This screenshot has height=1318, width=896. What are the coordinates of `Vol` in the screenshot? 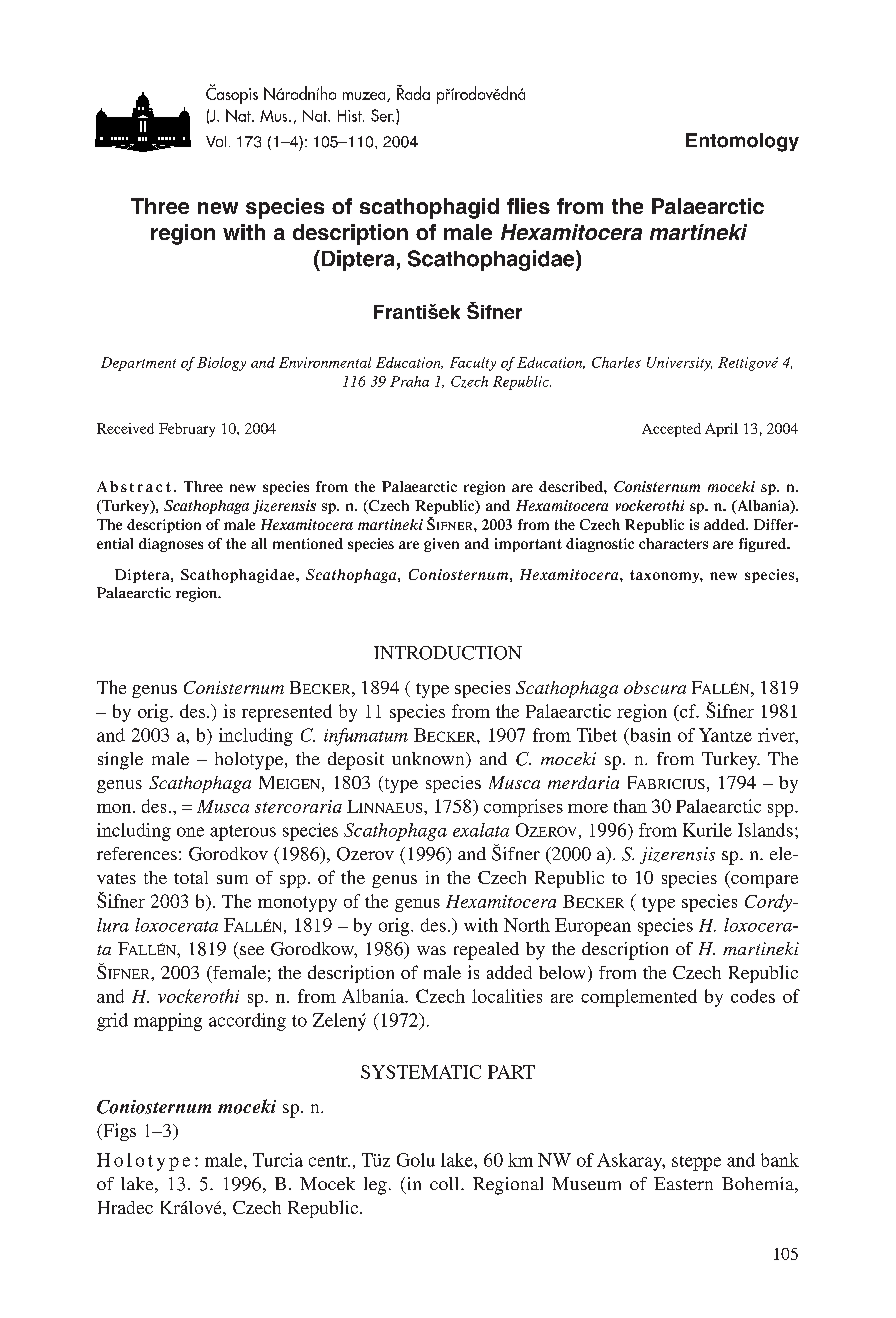 It's located at (216, 141).
